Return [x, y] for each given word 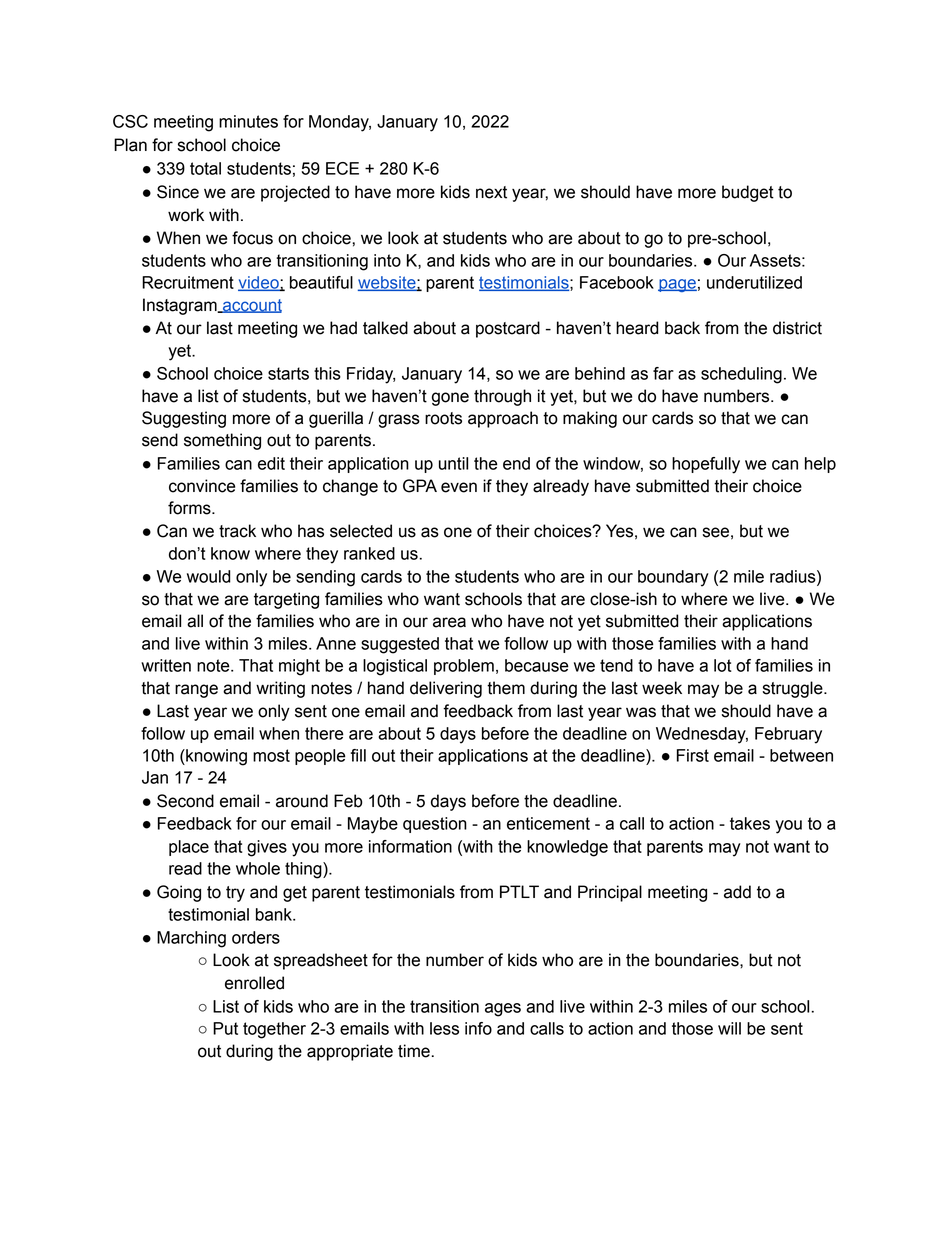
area [449, 622]
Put [225, 1028]
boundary [673, 578]
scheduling [741, 375]
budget [748, 193]
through [502, 397]
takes [750, 823]
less [444, 1028]
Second [185, 801]
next [491, 192]
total [205, 168]
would [209, 576]
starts [288, 373]
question [435, 825]
